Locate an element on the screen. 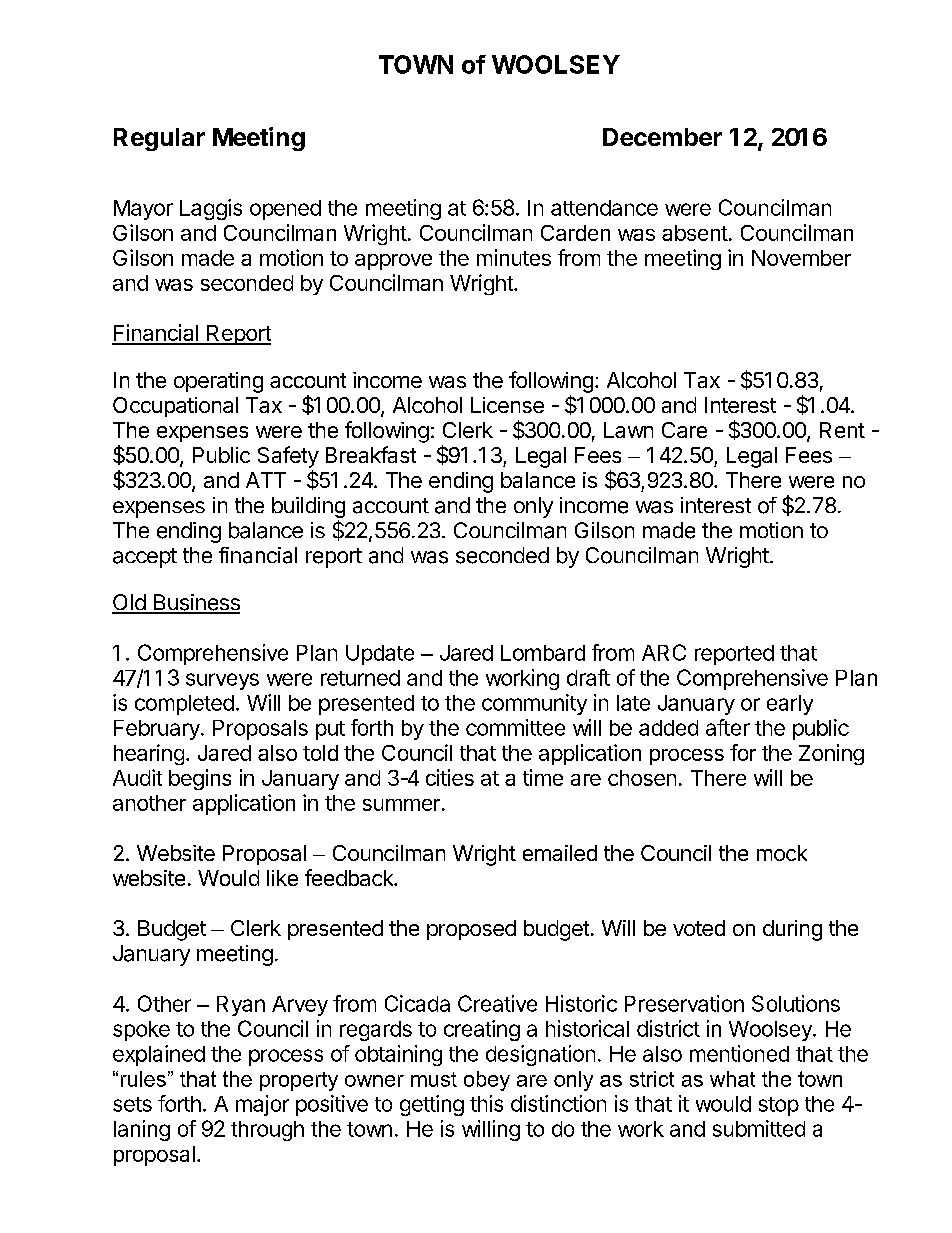 This screenshot has height=1233, width=952. Zoning is located at coordinates (831, 754).
